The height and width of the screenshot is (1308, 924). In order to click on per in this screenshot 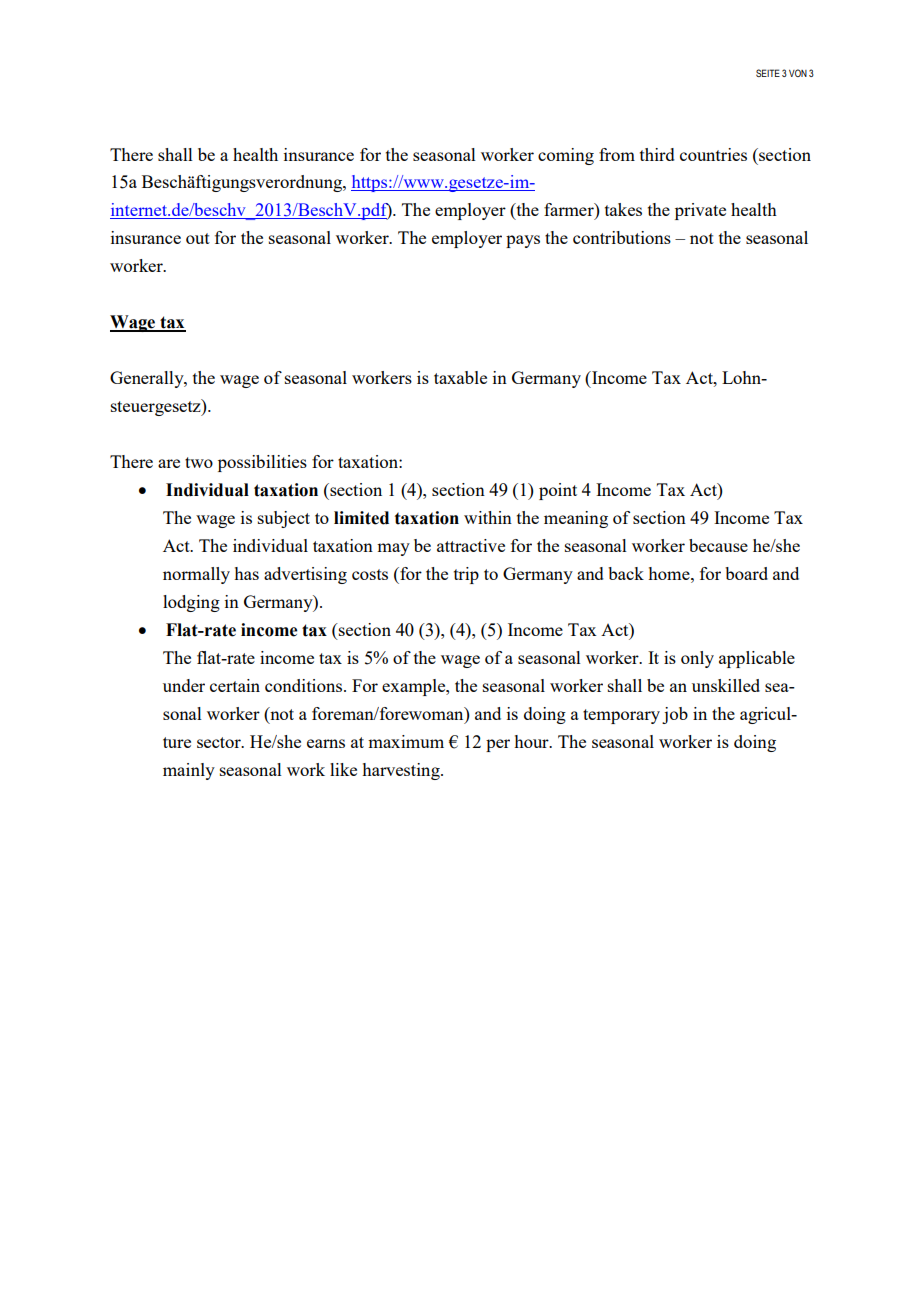, I will do `click(498, 745)`.
